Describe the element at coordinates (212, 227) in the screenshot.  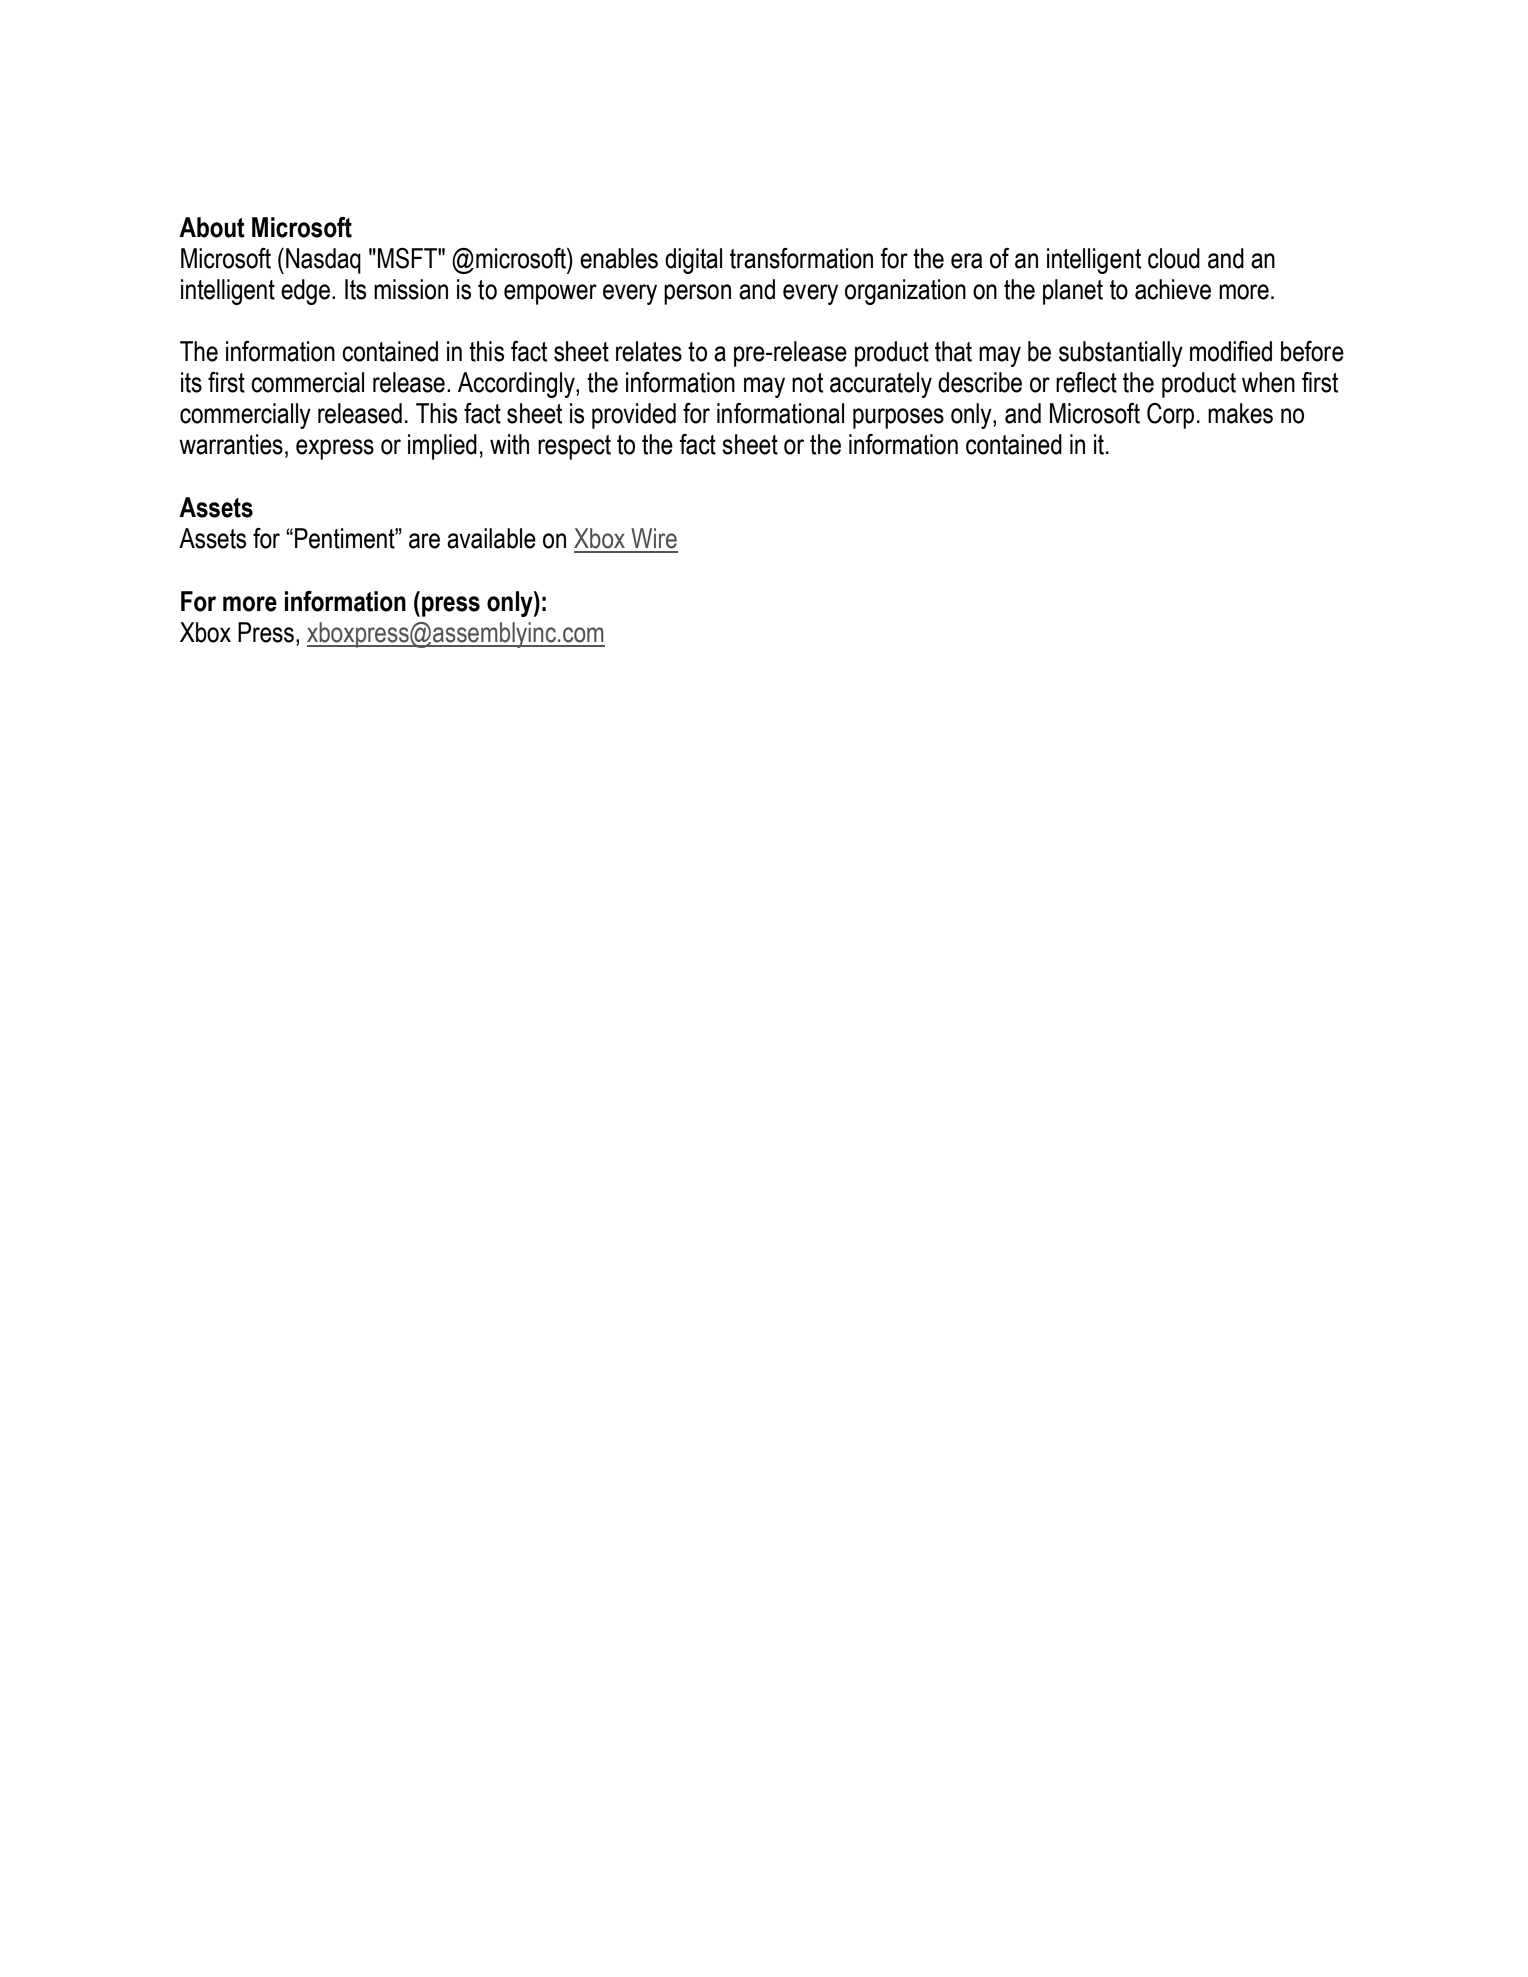
I see `About` at that location.
